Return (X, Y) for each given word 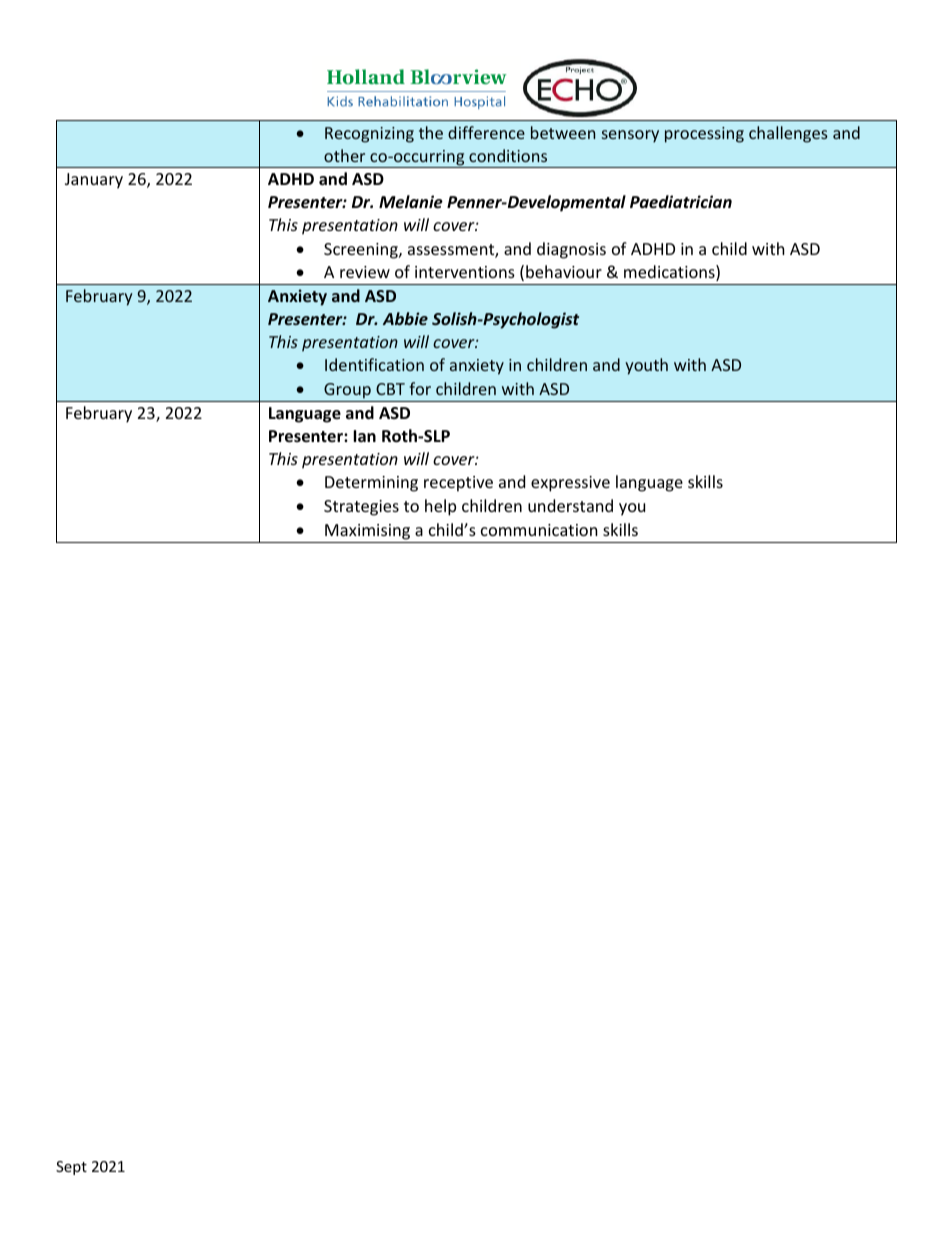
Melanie (411, 202)
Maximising (367, 532)
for (420, 388)
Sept (71, 1168)
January (94, 181)
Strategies (361, 508)
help (440, 507)
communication (539, 530)
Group (347, 392)
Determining (371, 484)
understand (570, 505)
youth (646, 366)
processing (704, 135)
